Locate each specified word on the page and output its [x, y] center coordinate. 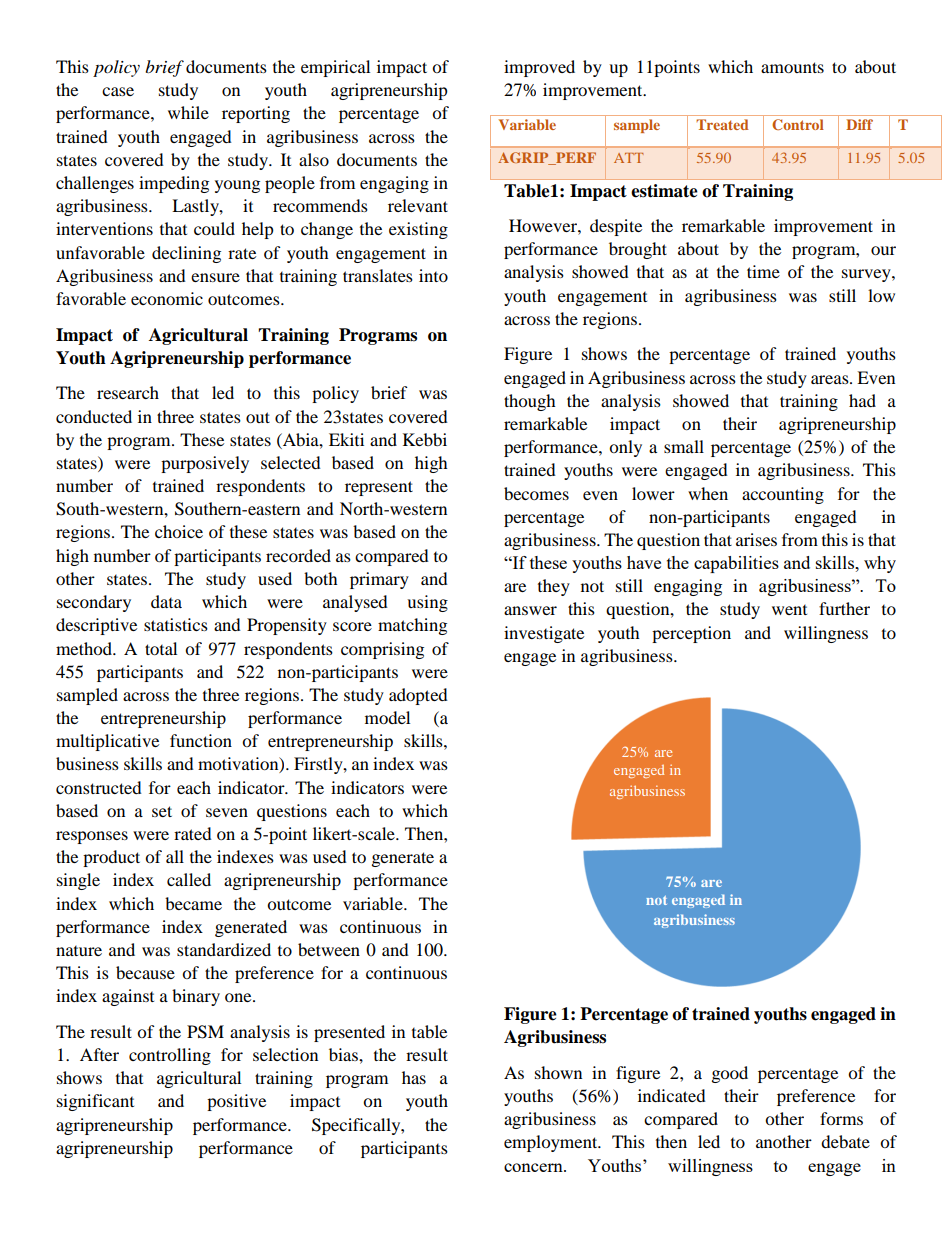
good [730, 1074]
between [329, 949]
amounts [792, 67]
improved [539, 68]
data [166, 601]
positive [236, 1102]
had [862, 400]
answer [530, 610]
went [789, 610]
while [188, 112]
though [530, 402]
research [128, 392]
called [189, 879]
